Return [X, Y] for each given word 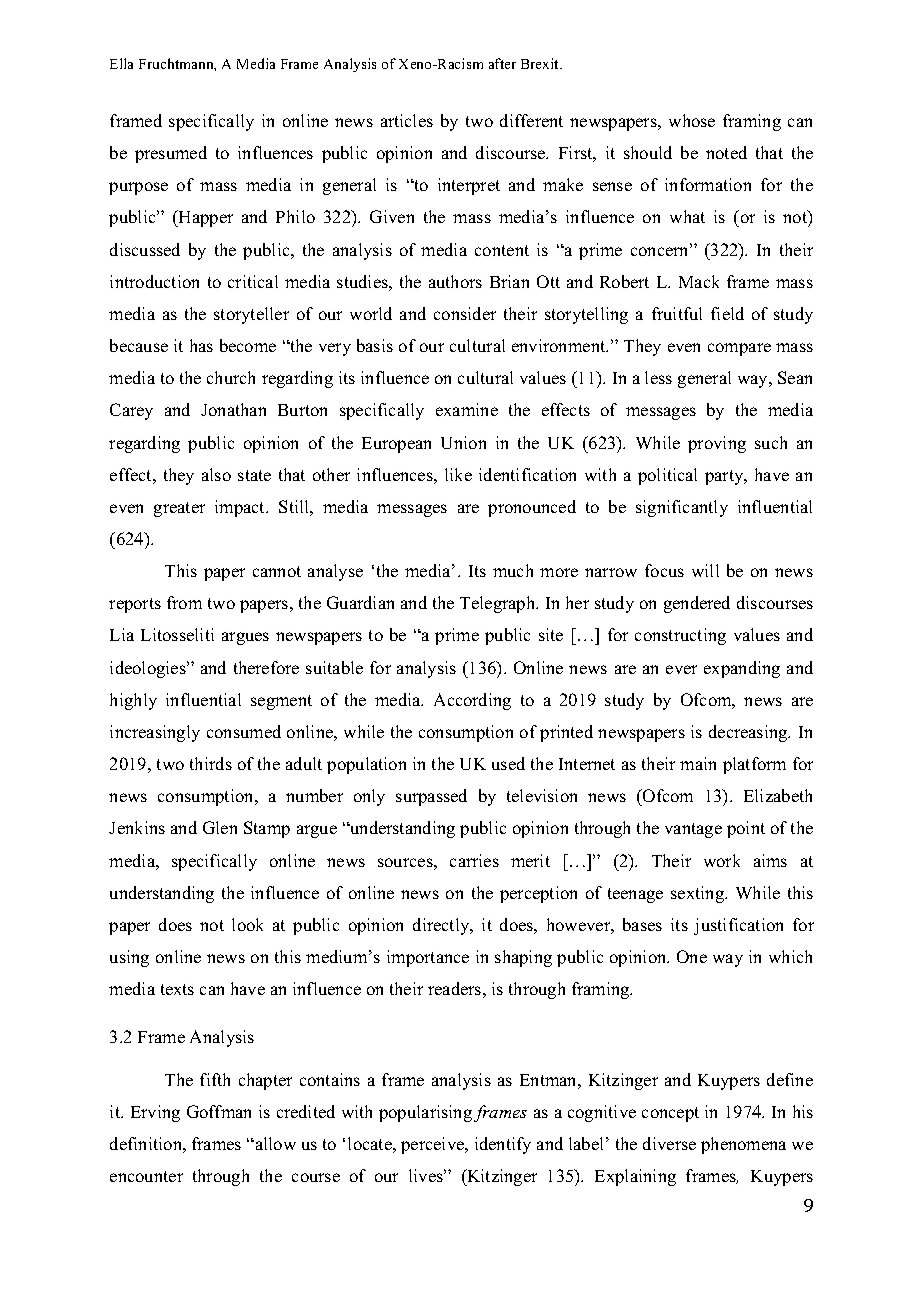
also [216, 474]
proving [717, 444]
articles [407, 120]
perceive [434, 1145]
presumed [171, 154]
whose [692, 120]
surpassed [431, 797]
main [698, 763]
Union [463, 442]
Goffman [219, 1111]
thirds [211, 763]
